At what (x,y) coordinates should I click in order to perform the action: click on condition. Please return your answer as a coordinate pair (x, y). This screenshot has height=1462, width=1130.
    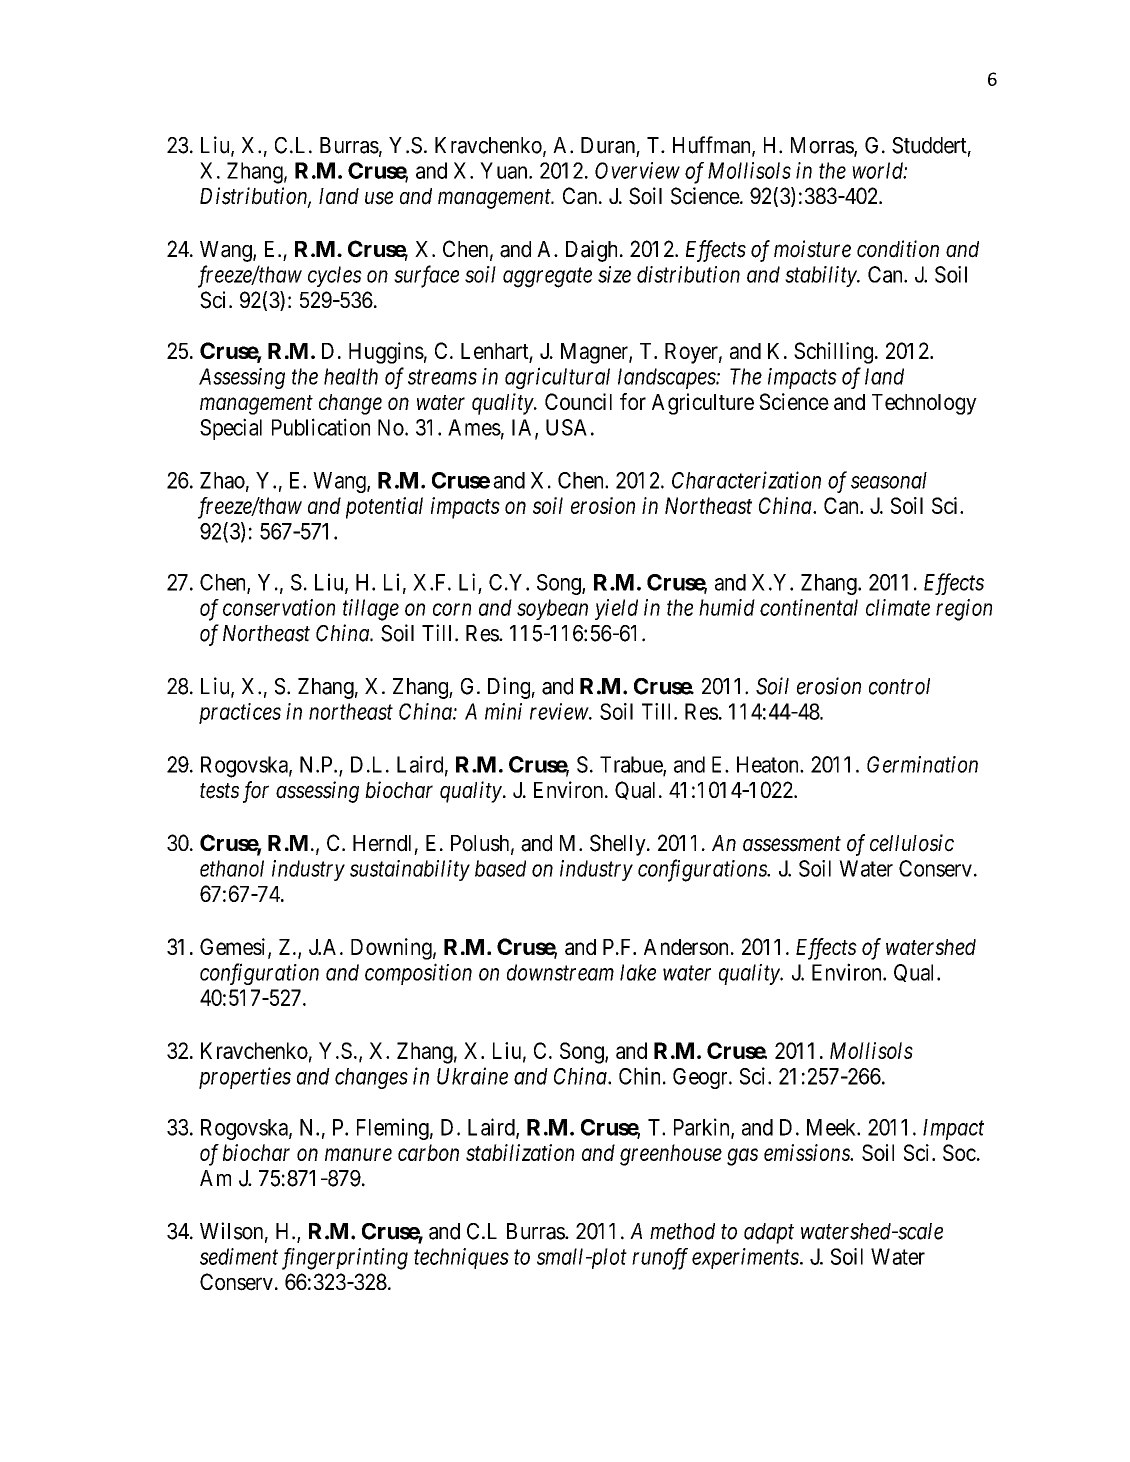
    Looking at the image, I should click on (898, 249).
